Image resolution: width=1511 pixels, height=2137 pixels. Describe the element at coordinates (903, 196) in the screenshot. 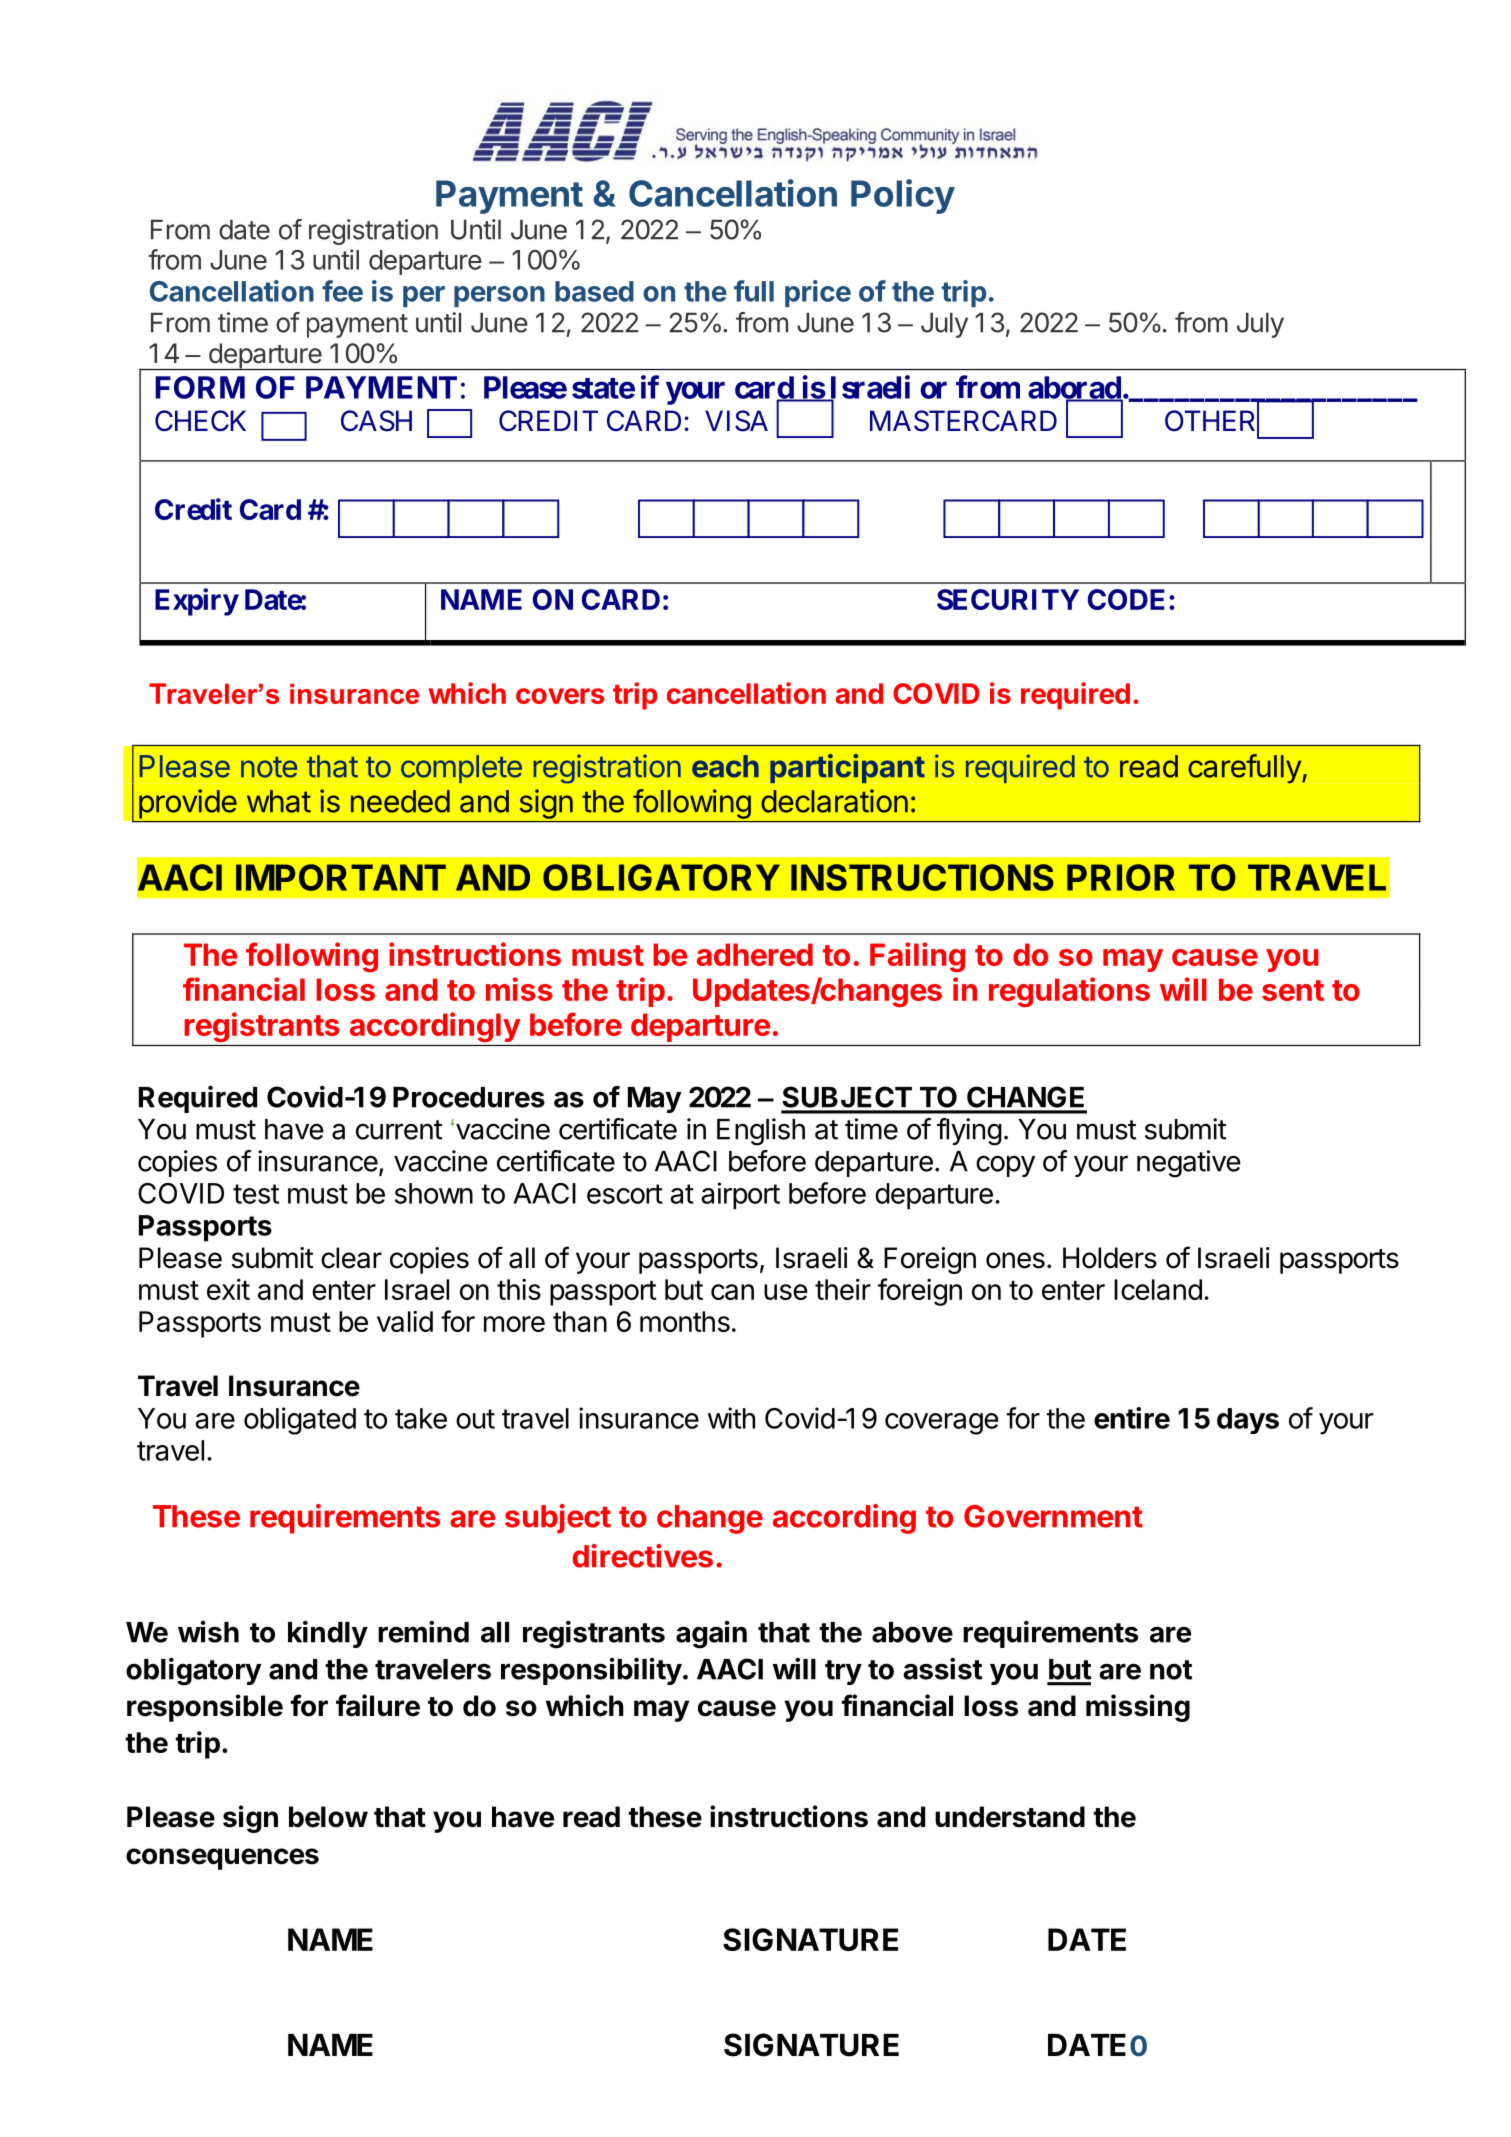

I see `Policy` at that location.
